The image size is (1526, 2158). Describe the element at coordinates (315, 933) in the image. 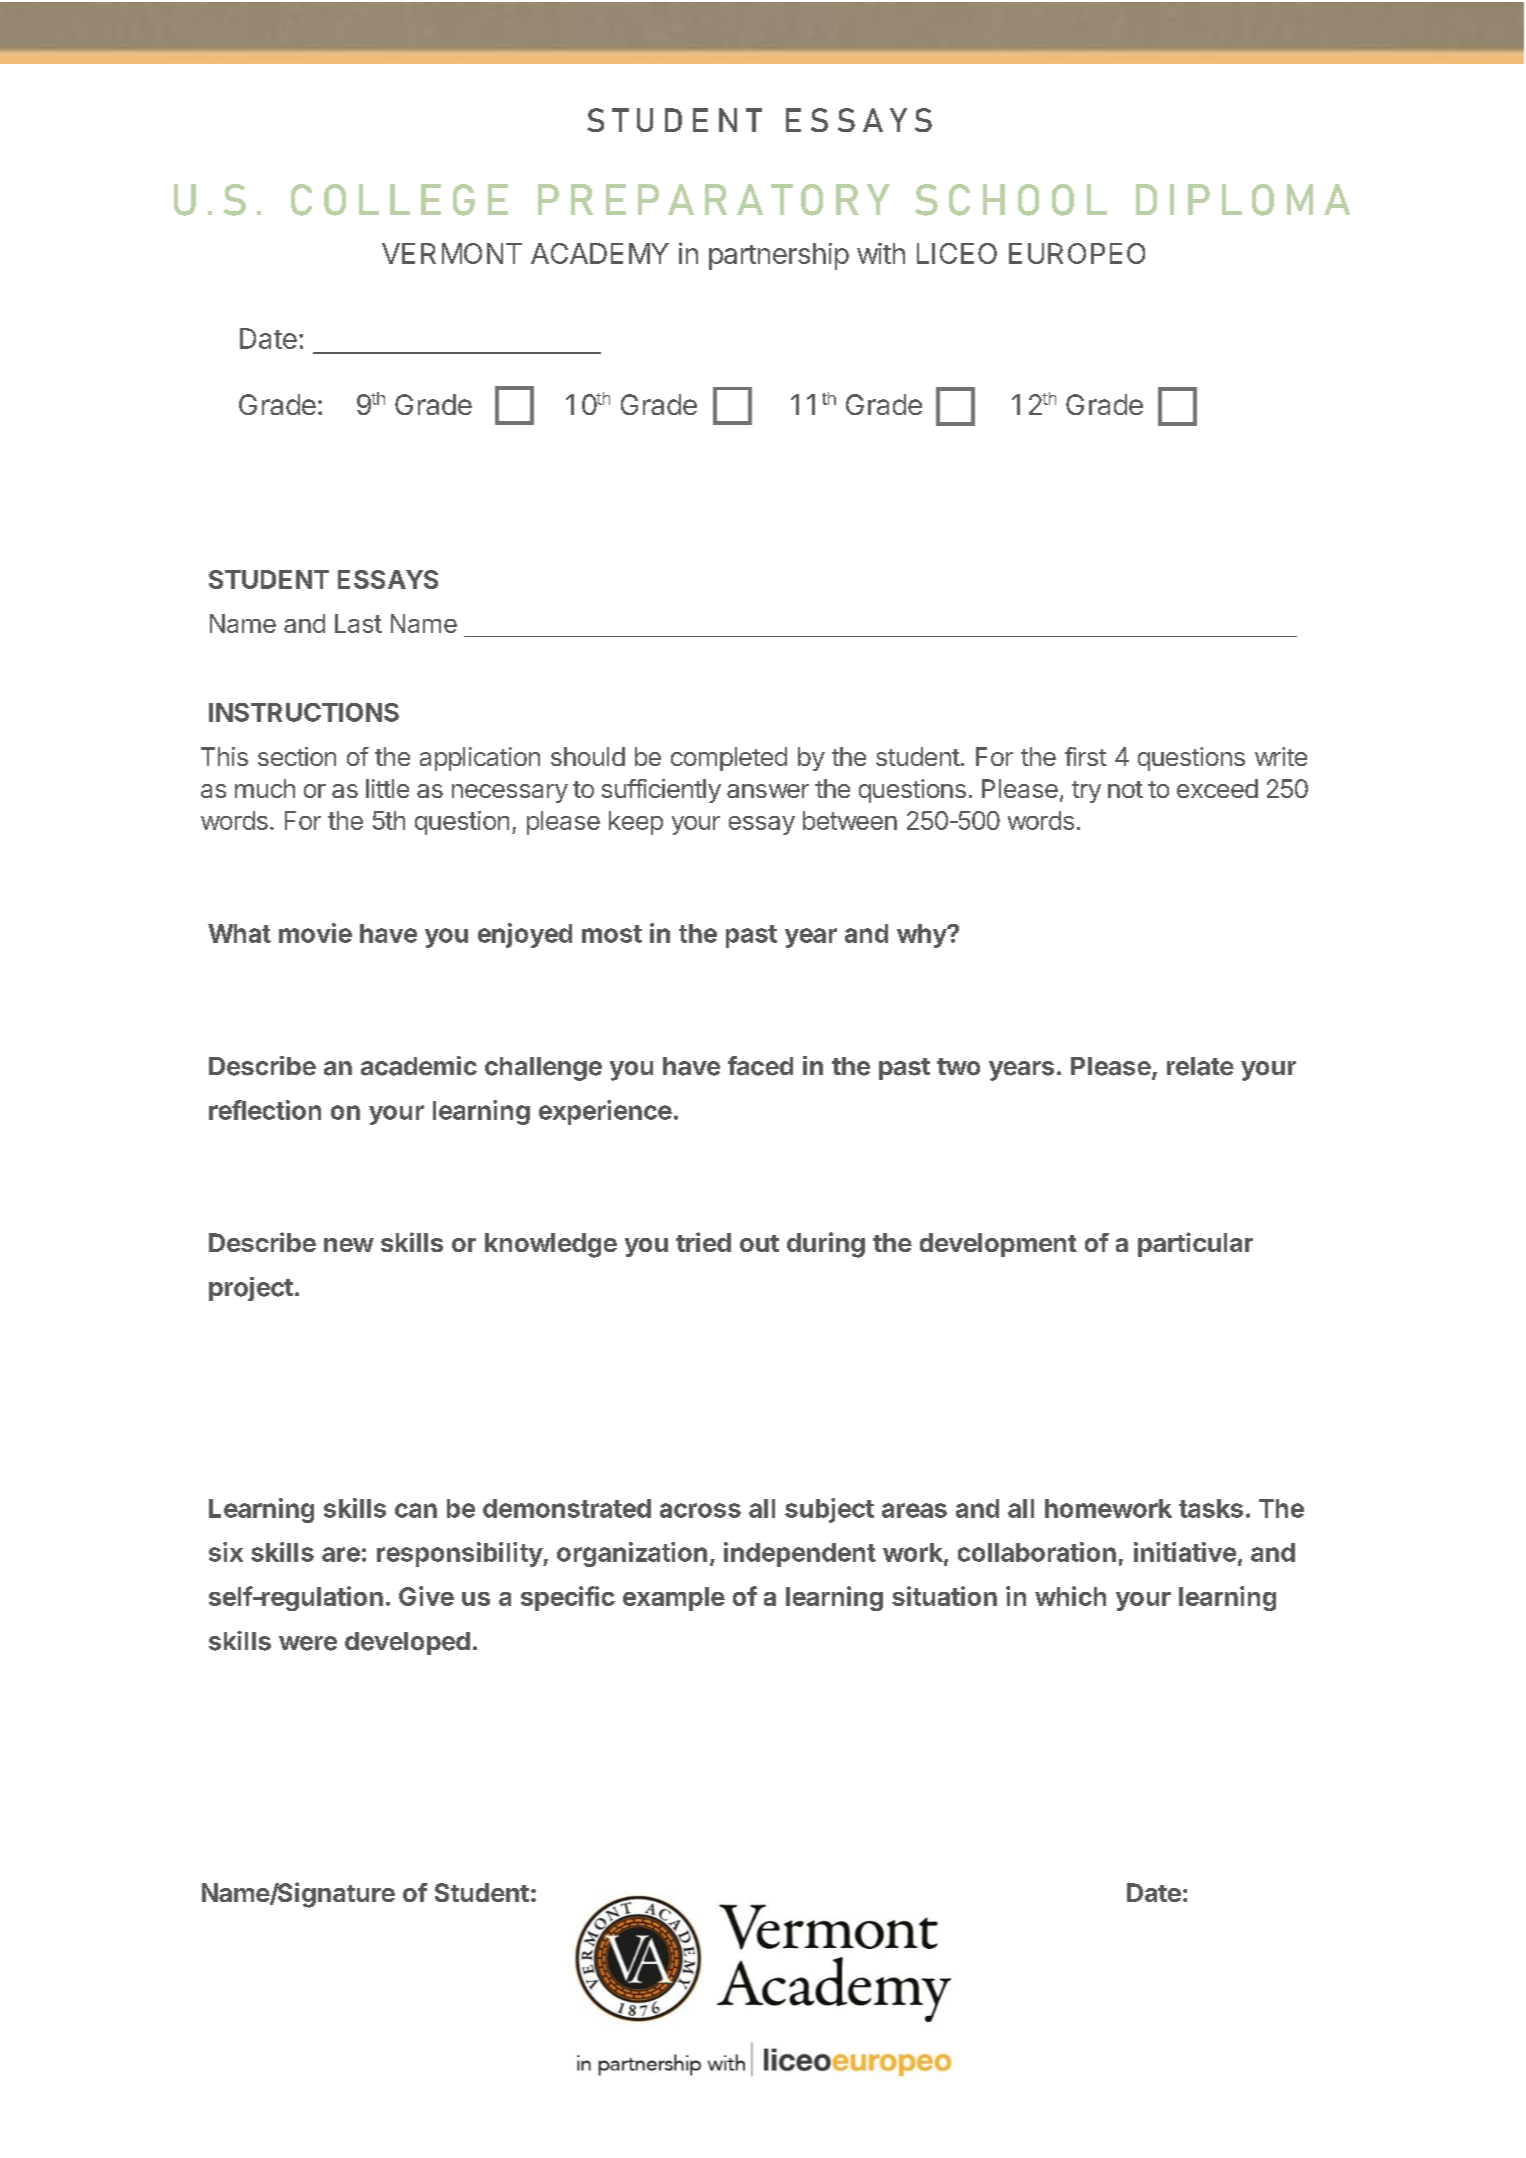

I see `movie` at that location.
